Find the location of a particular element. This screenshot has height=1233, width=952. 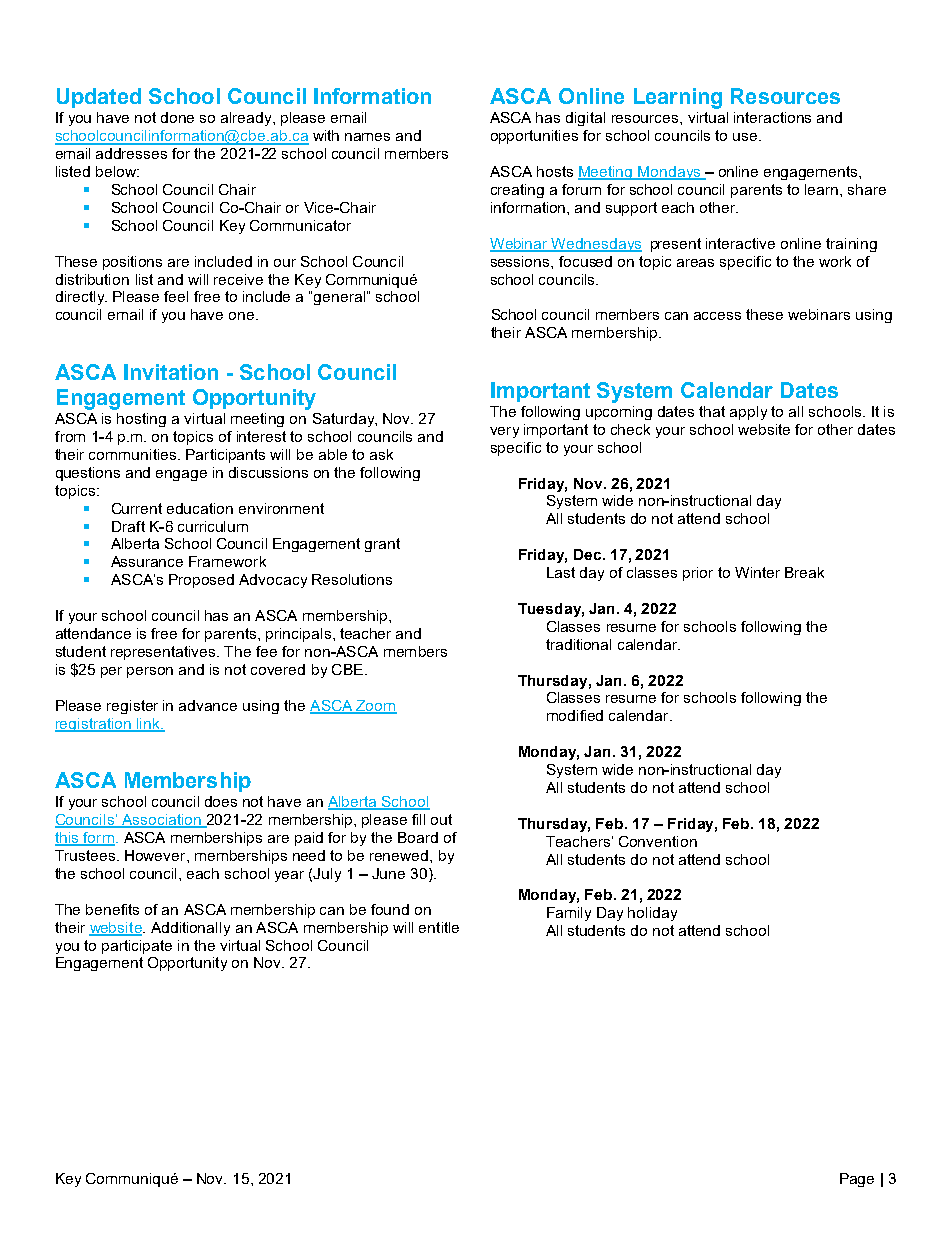

done is located at coordinates (177, 117).
